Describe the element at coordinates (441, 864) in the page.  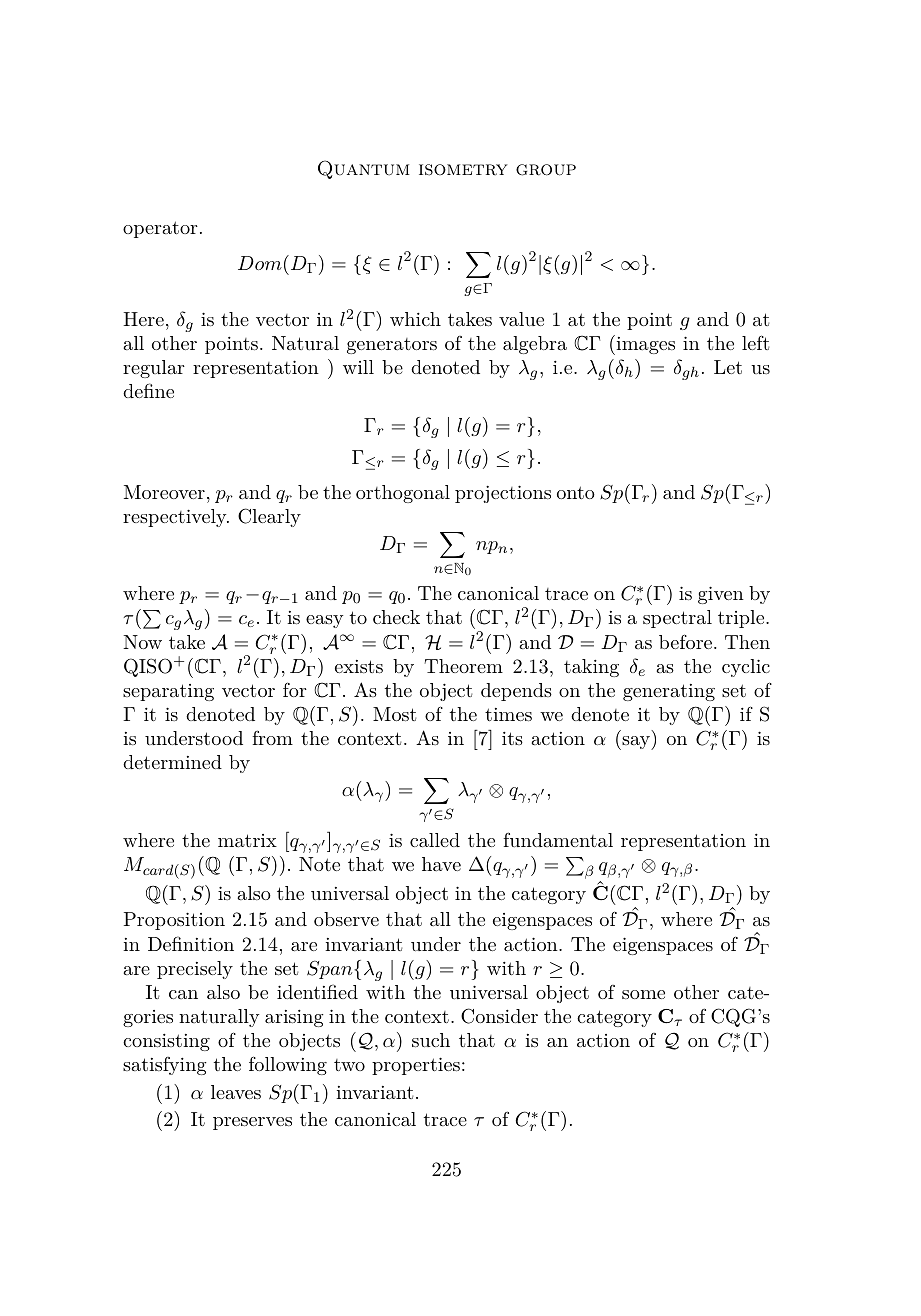
I see `have` at that location.
